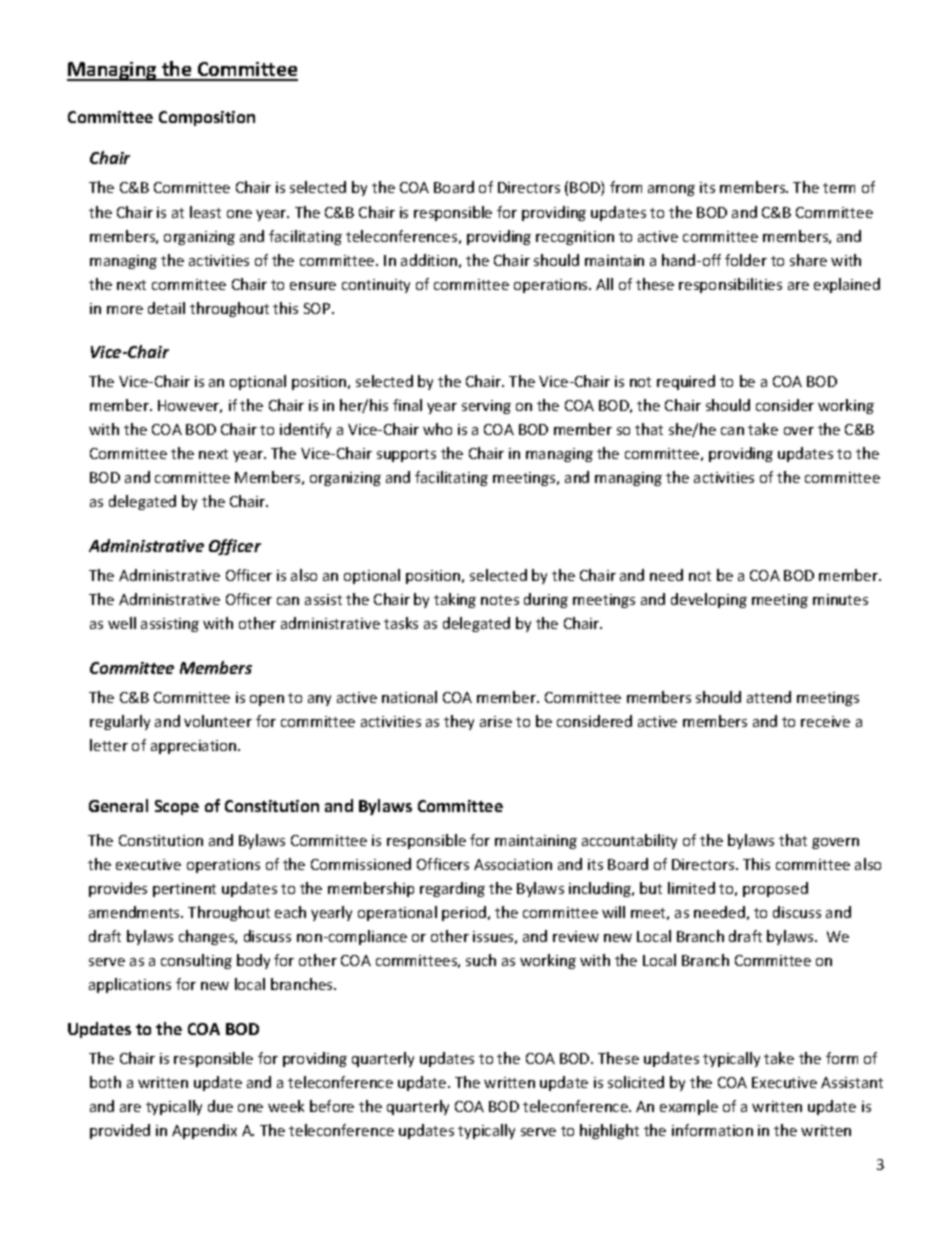 The width and height of the image is (952, 1233). What do you see at coordinates (205, 212) in the image?
I see `least` at bounding box center [205, 212].
